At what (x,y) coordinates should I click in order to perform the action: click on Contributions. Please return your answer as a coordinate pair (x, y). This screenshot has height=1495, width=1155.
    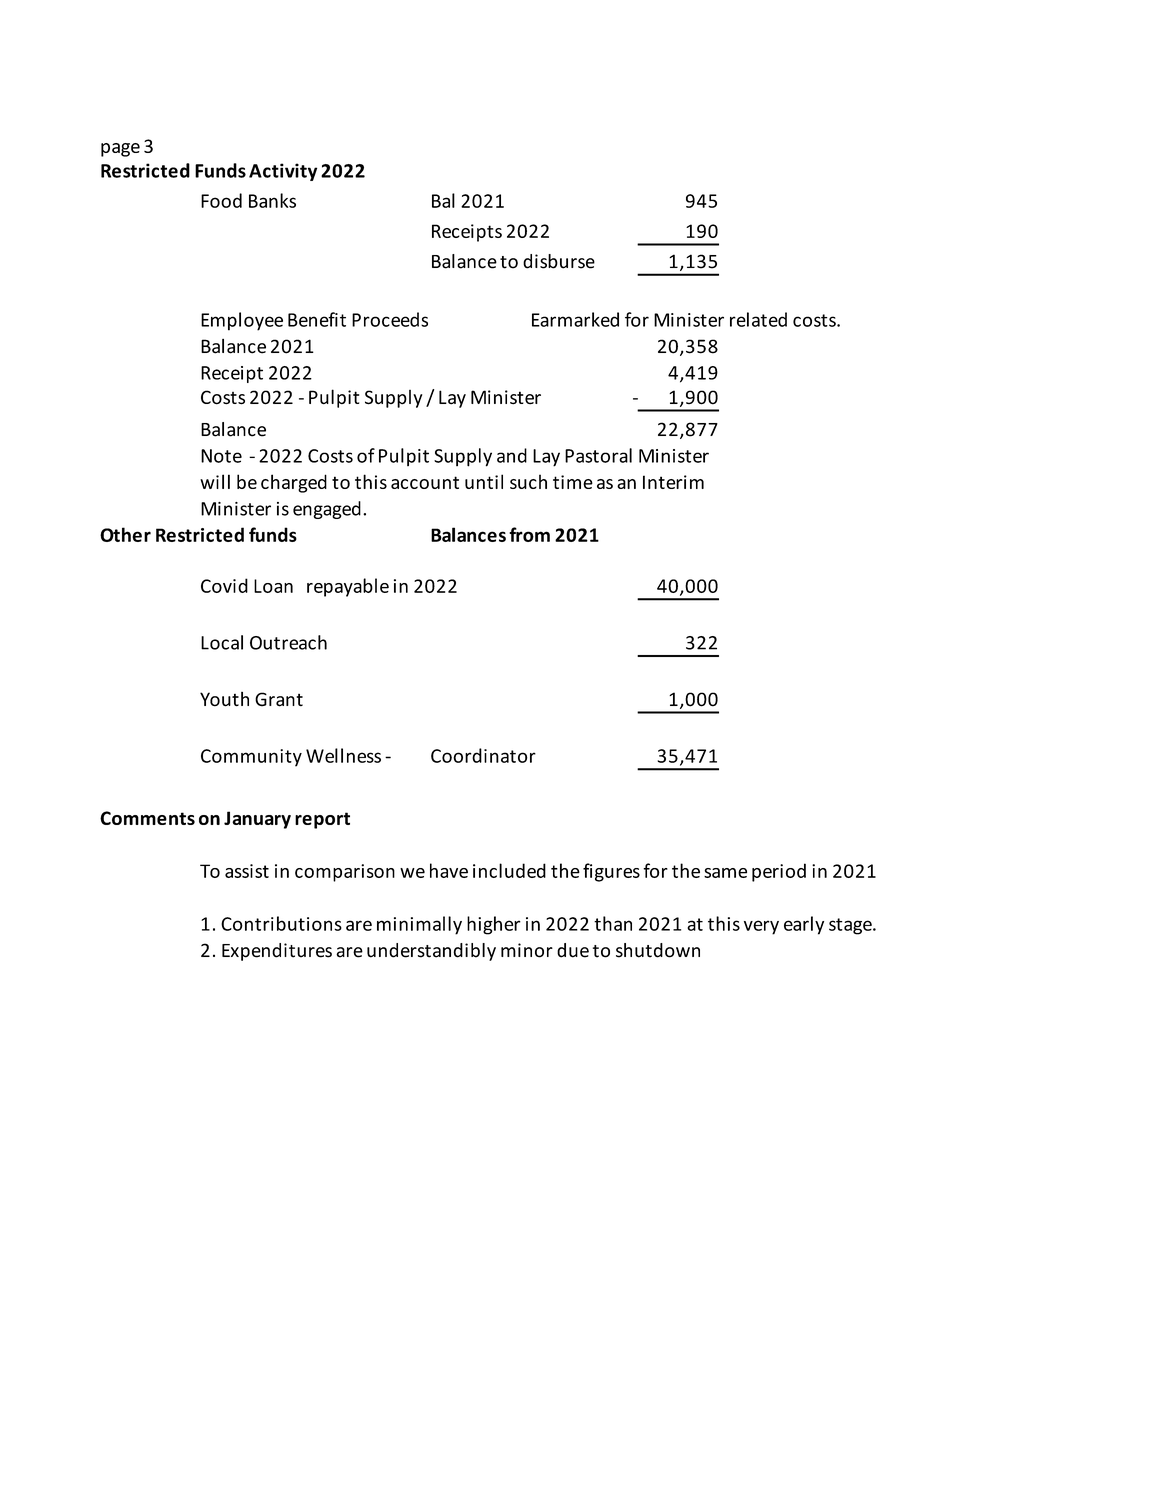
    Looking at the image, I should click on (281, 923).
